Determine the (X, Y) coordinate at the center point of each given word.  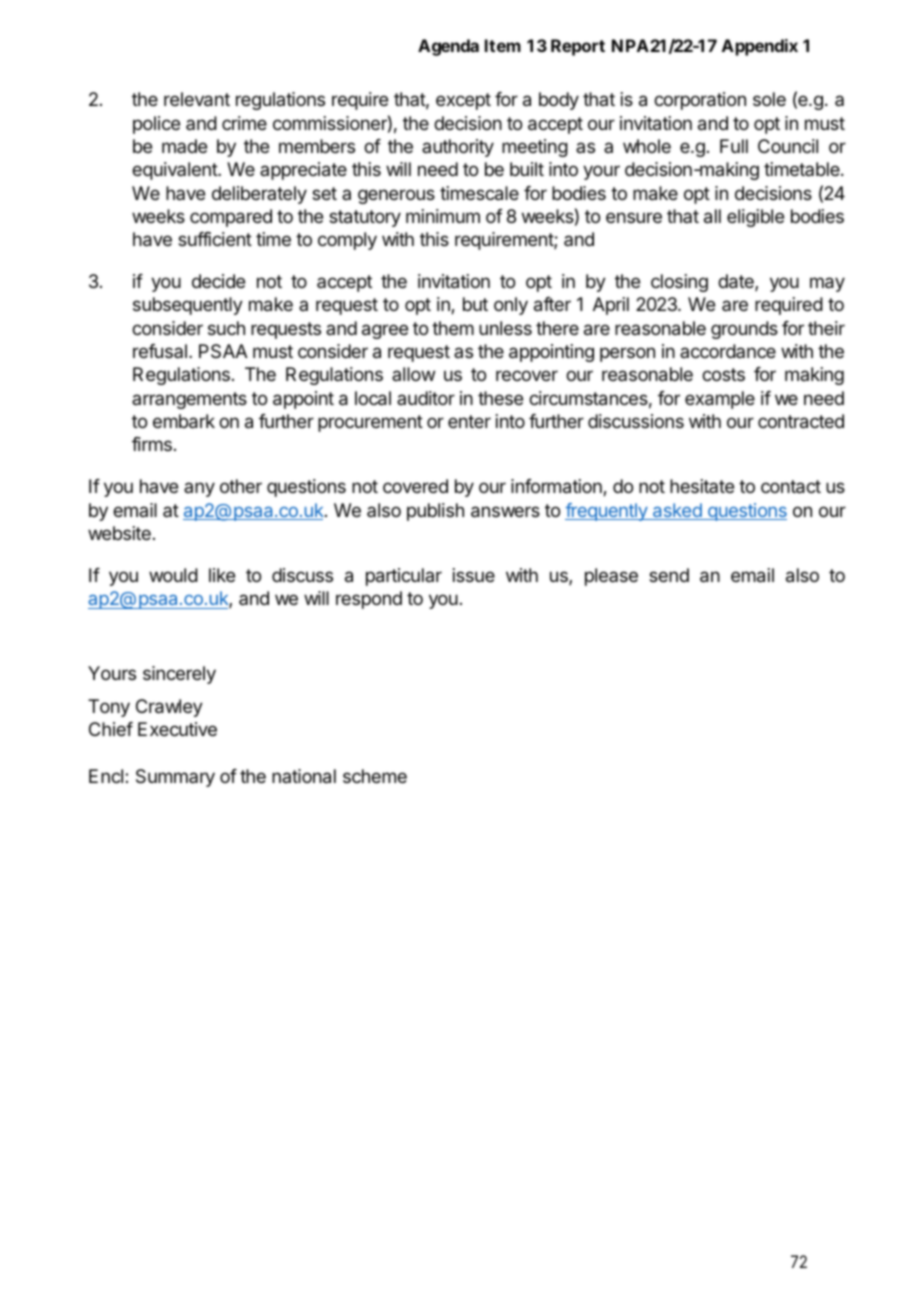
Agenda (448, 47)
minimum (443, 216)
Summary (175, 778)
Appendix (760, 47)
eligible (755, 218)
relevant (197, 99)
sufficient (215, 239)
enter (469, 421)
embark (184, 421)
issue (474, 575)
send (669, 575)
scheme (375, 776)
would (173, 575)
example (720, 400)
